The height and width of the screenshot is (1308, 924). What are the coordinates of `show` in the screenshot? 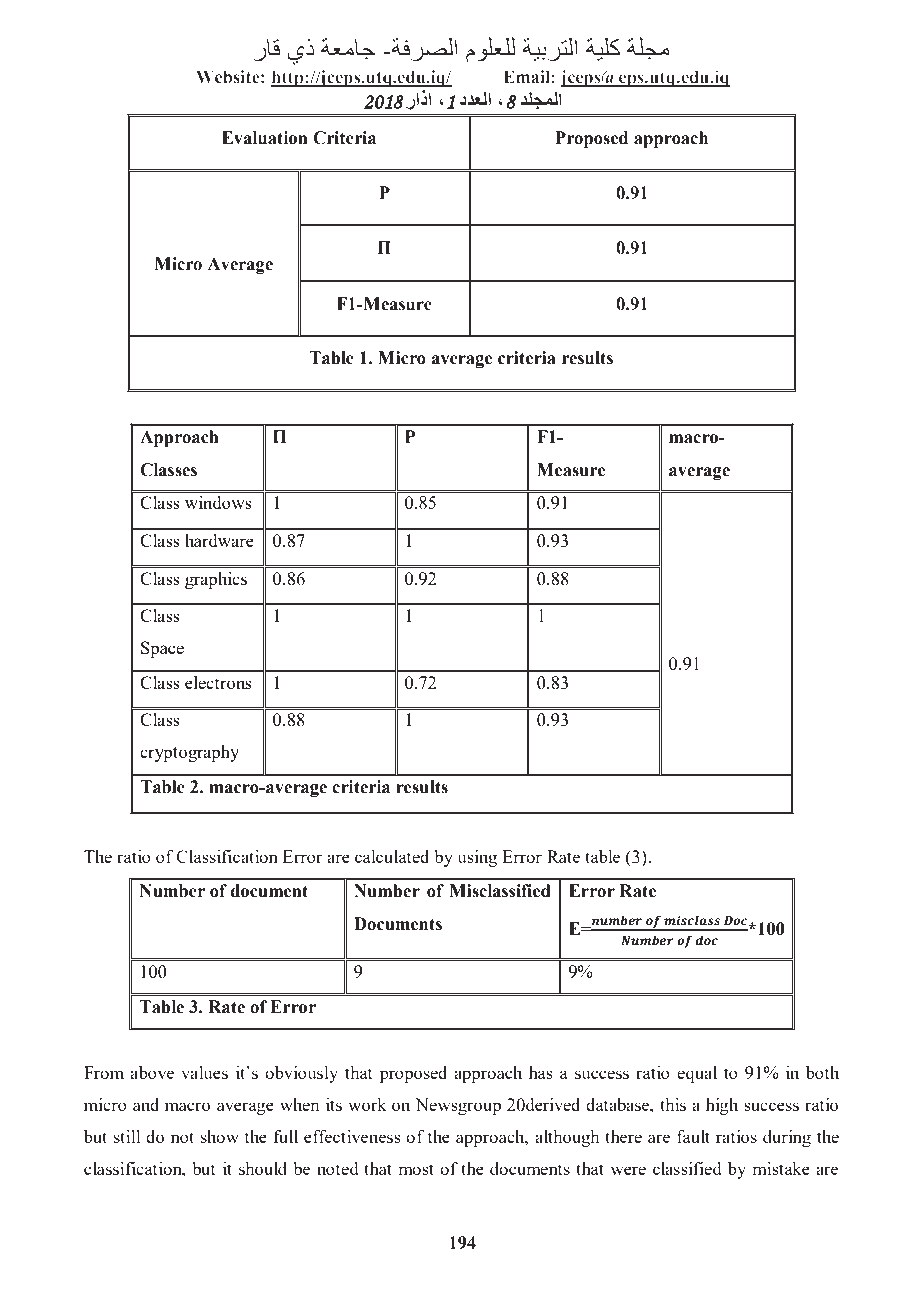 It's located at (220, 1136).
